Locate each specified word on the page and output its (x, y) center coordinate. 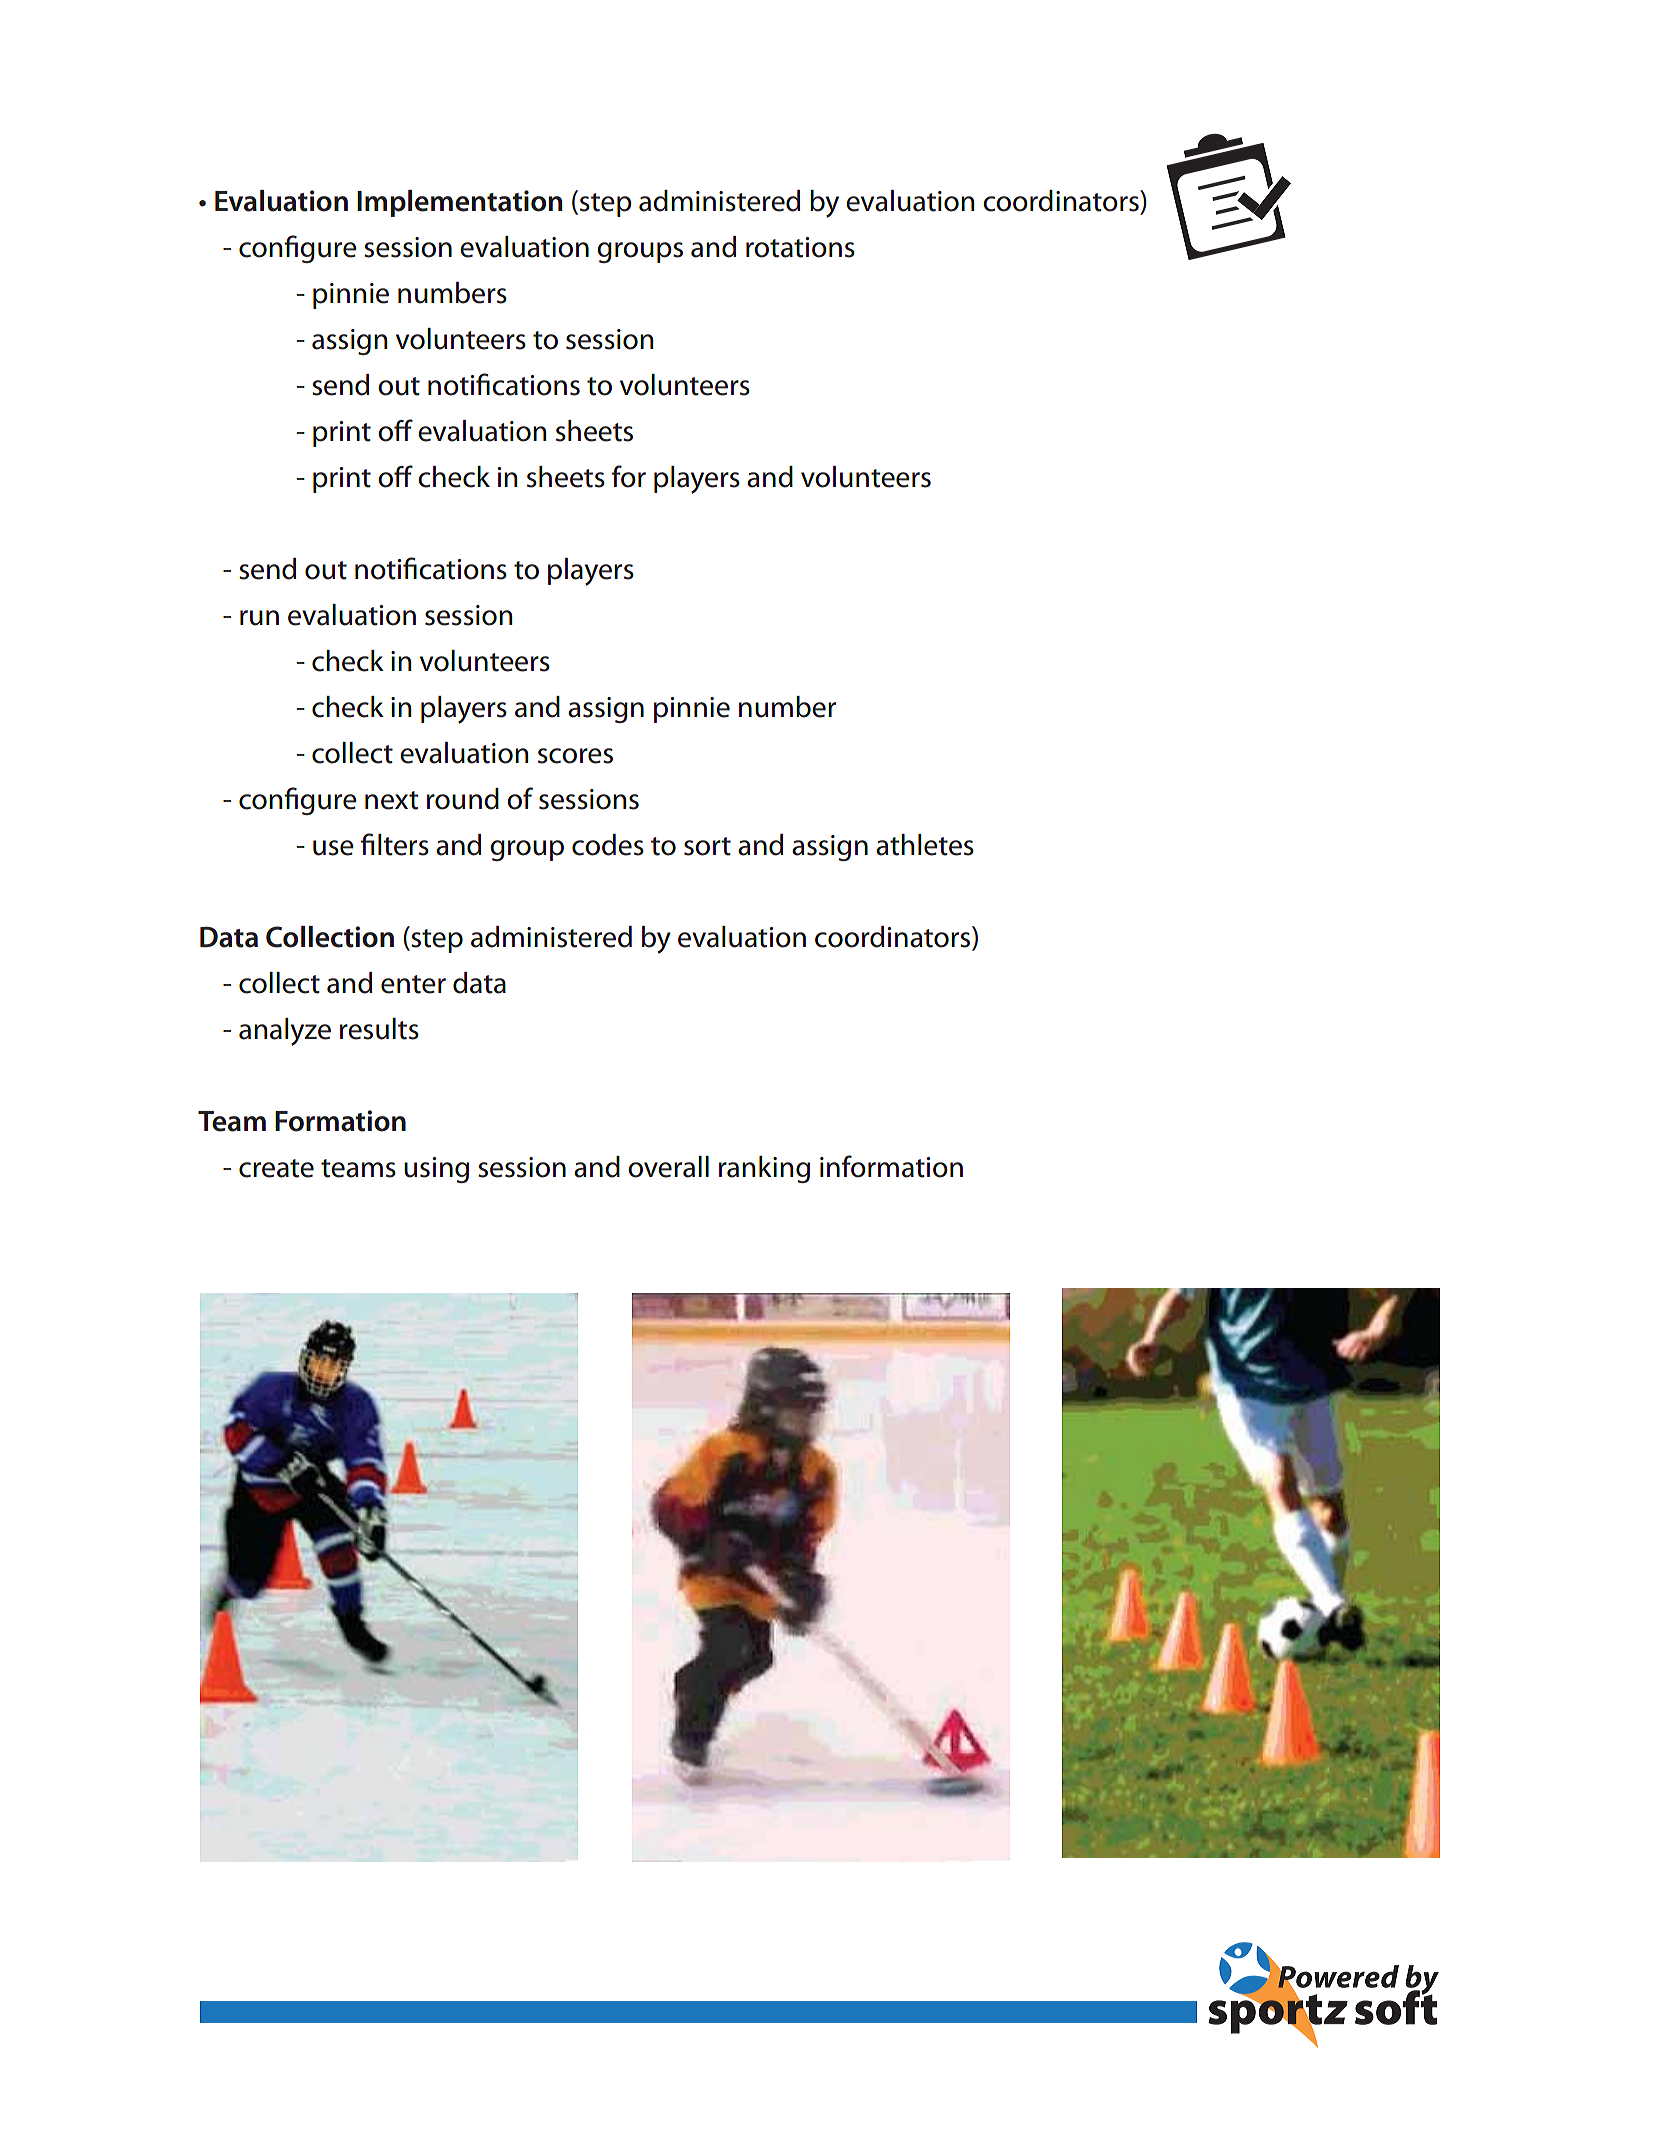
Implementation (459, 203)
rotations (800, 247)
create (276, 1168)
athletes (925, 845)
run (259, 618)
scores (575, 756)
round (463, 799)
